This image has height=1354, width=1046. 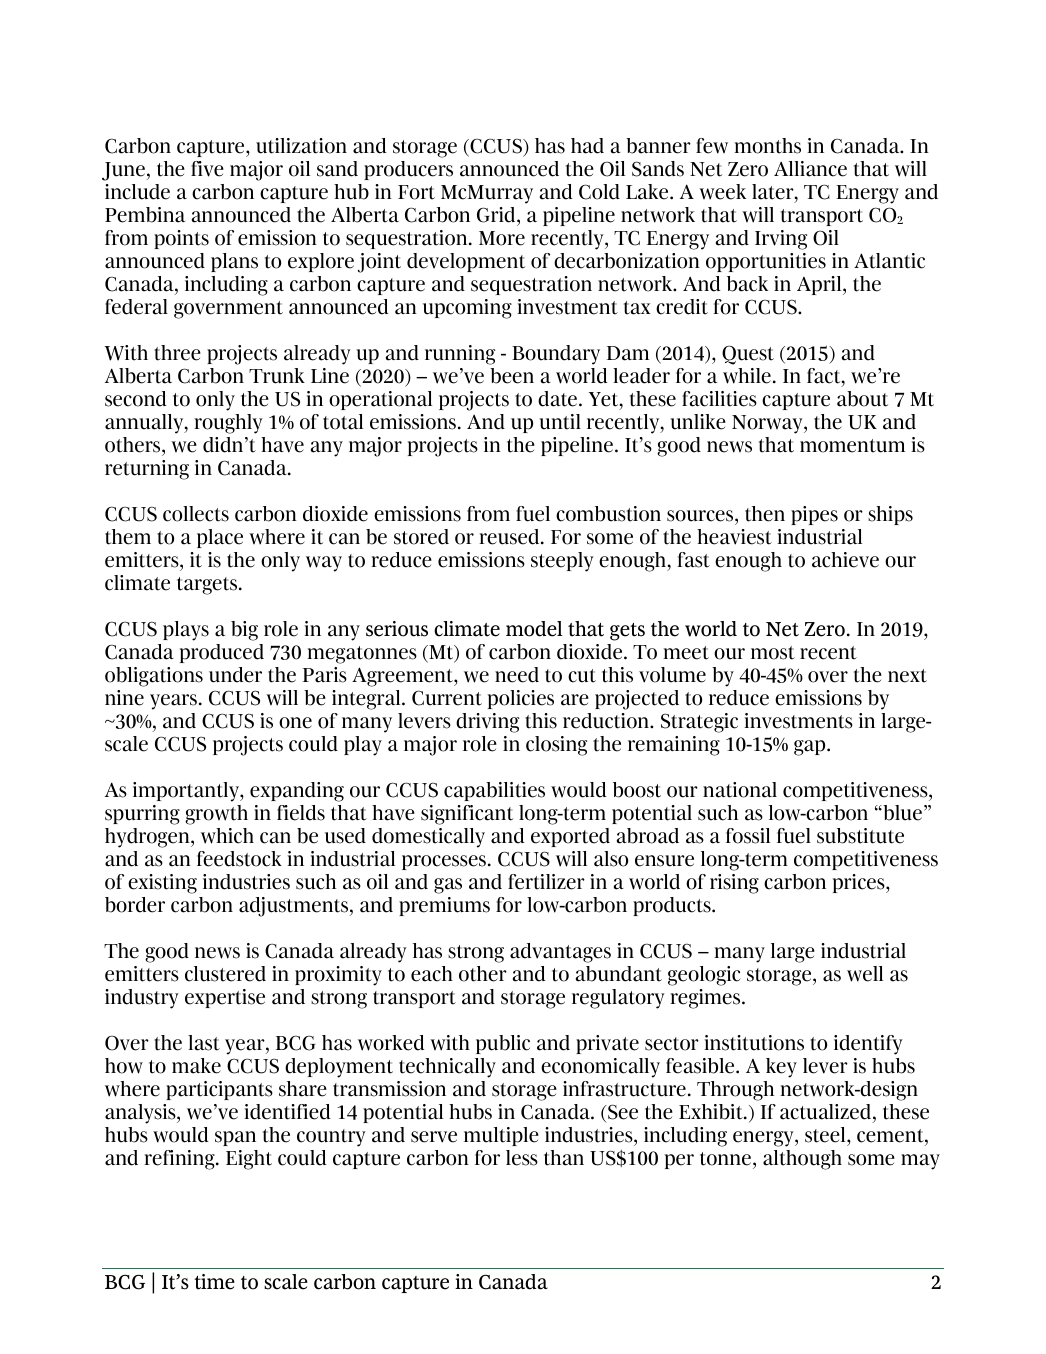 I want to click on policies, so click(x=521, y=699).
